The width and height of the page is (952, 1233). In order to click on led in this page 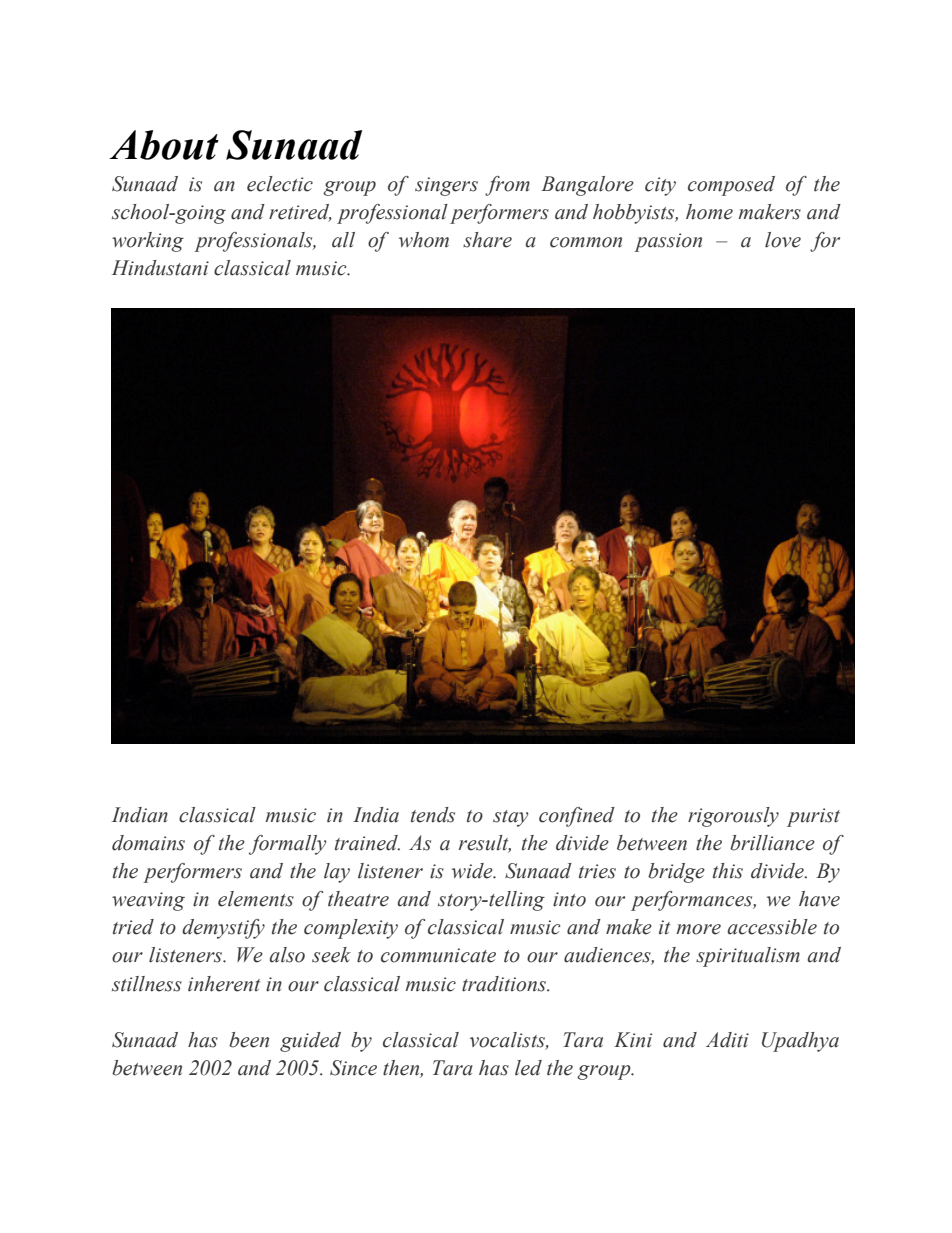, I will do `click(528, 1068)`.
